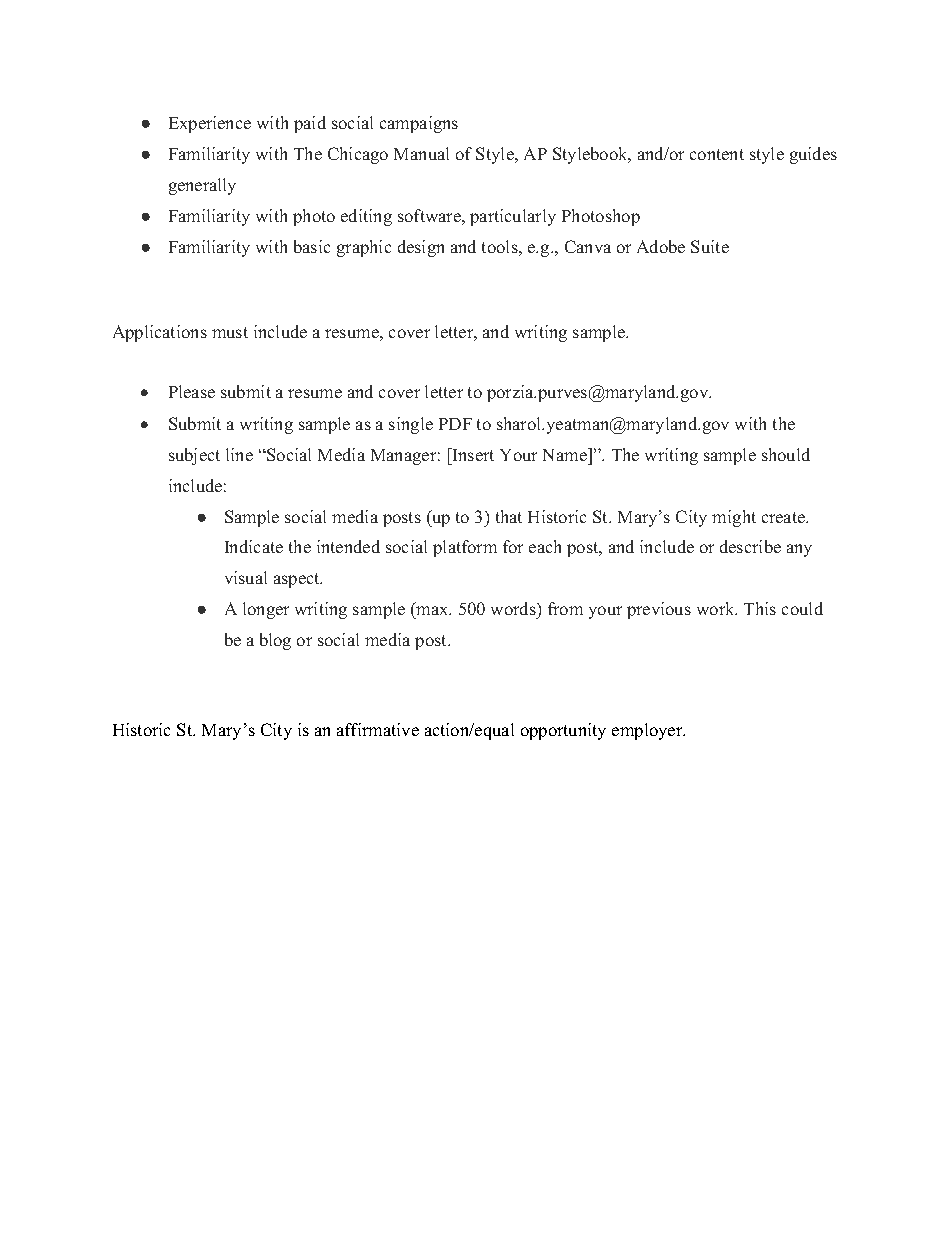 Image resolution: width=952 pixels, height=1233 pixels. What do you see at coordinates (210, 124) in the screenshot?
I see `Experience` at bounding box center [210, 124].
